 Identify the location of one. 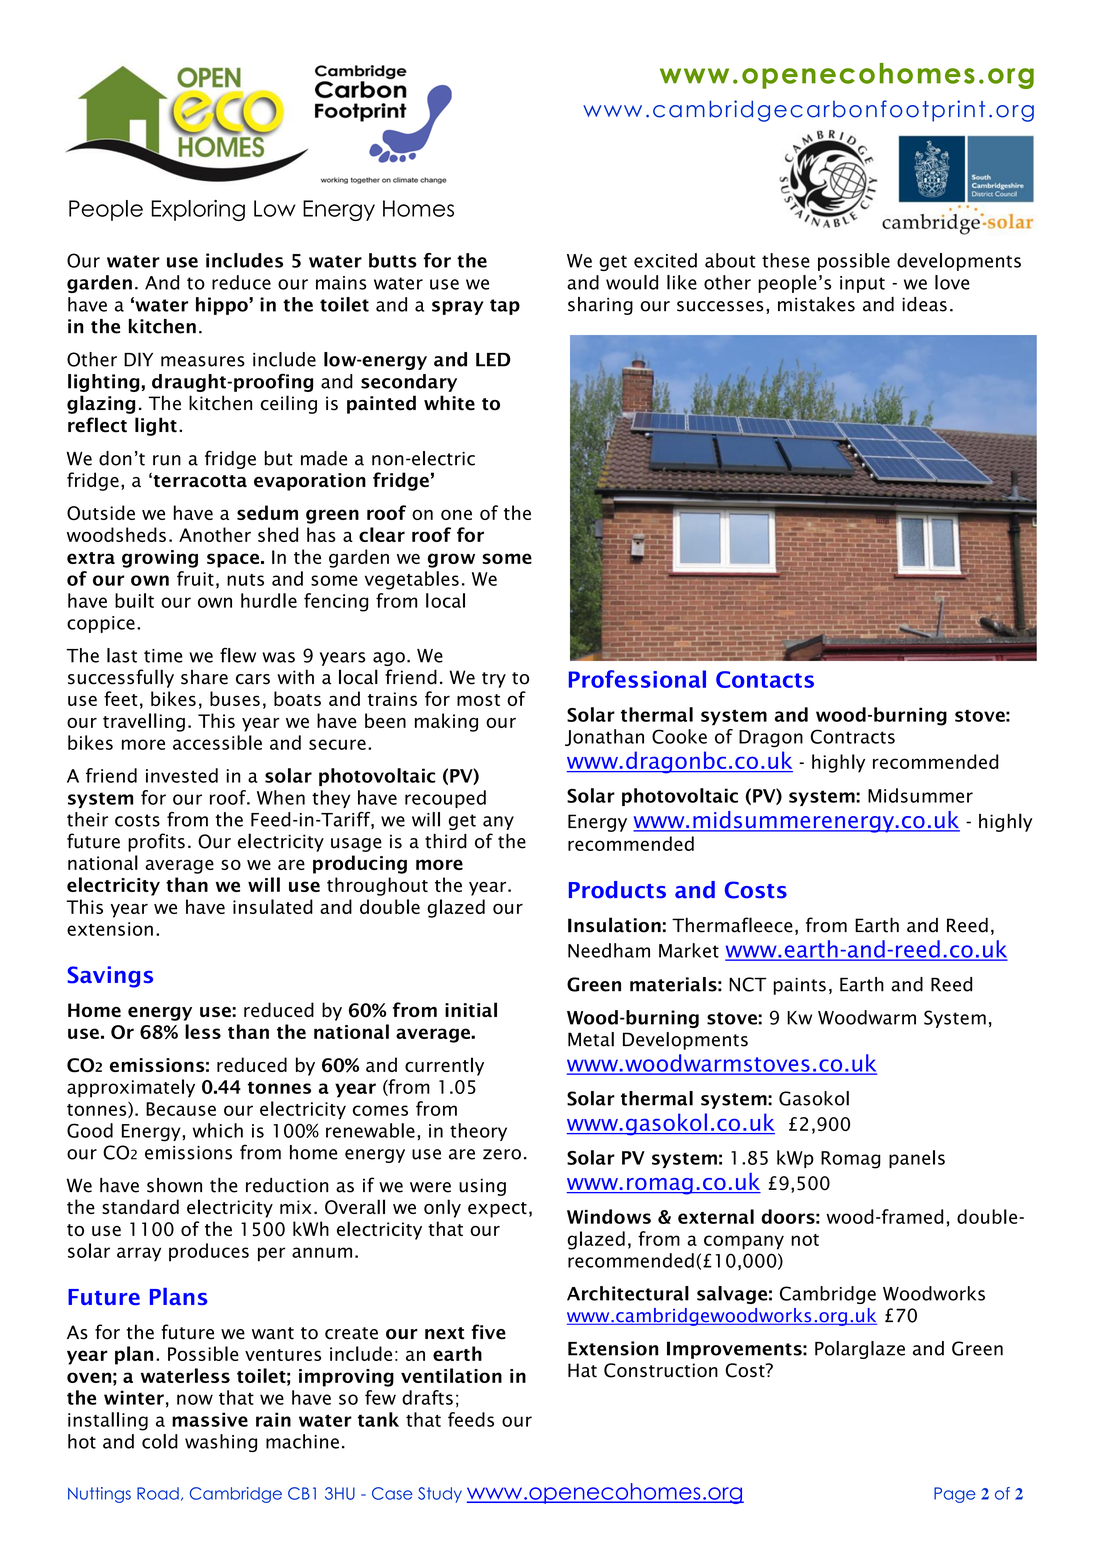
(456, 515).
